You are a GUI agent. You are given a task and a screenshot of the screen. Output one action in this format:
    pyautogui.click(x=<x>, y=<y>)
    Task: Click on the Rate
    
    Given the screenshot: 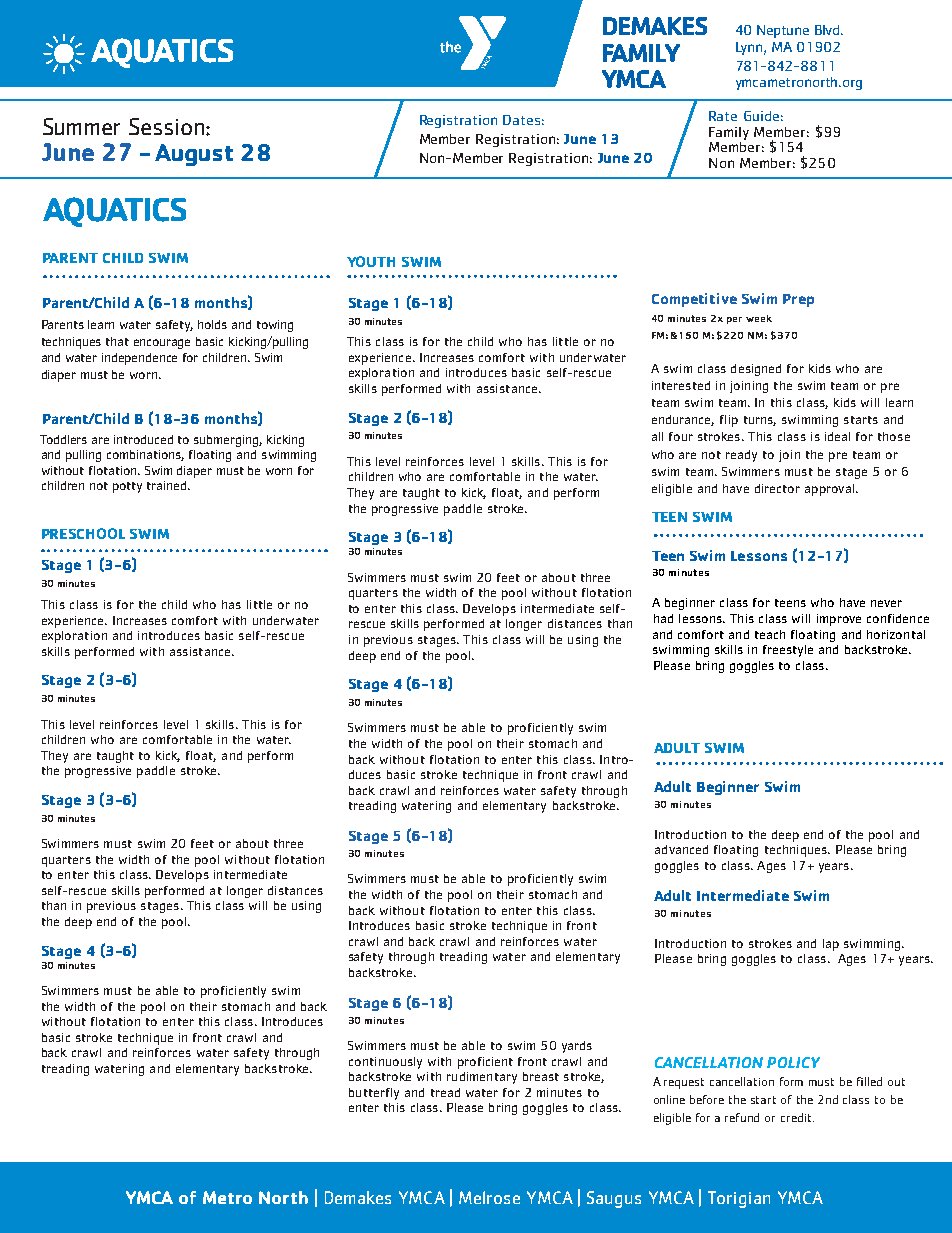 What is the action you would take?
    pyautogui.click(x=723, y=116)
